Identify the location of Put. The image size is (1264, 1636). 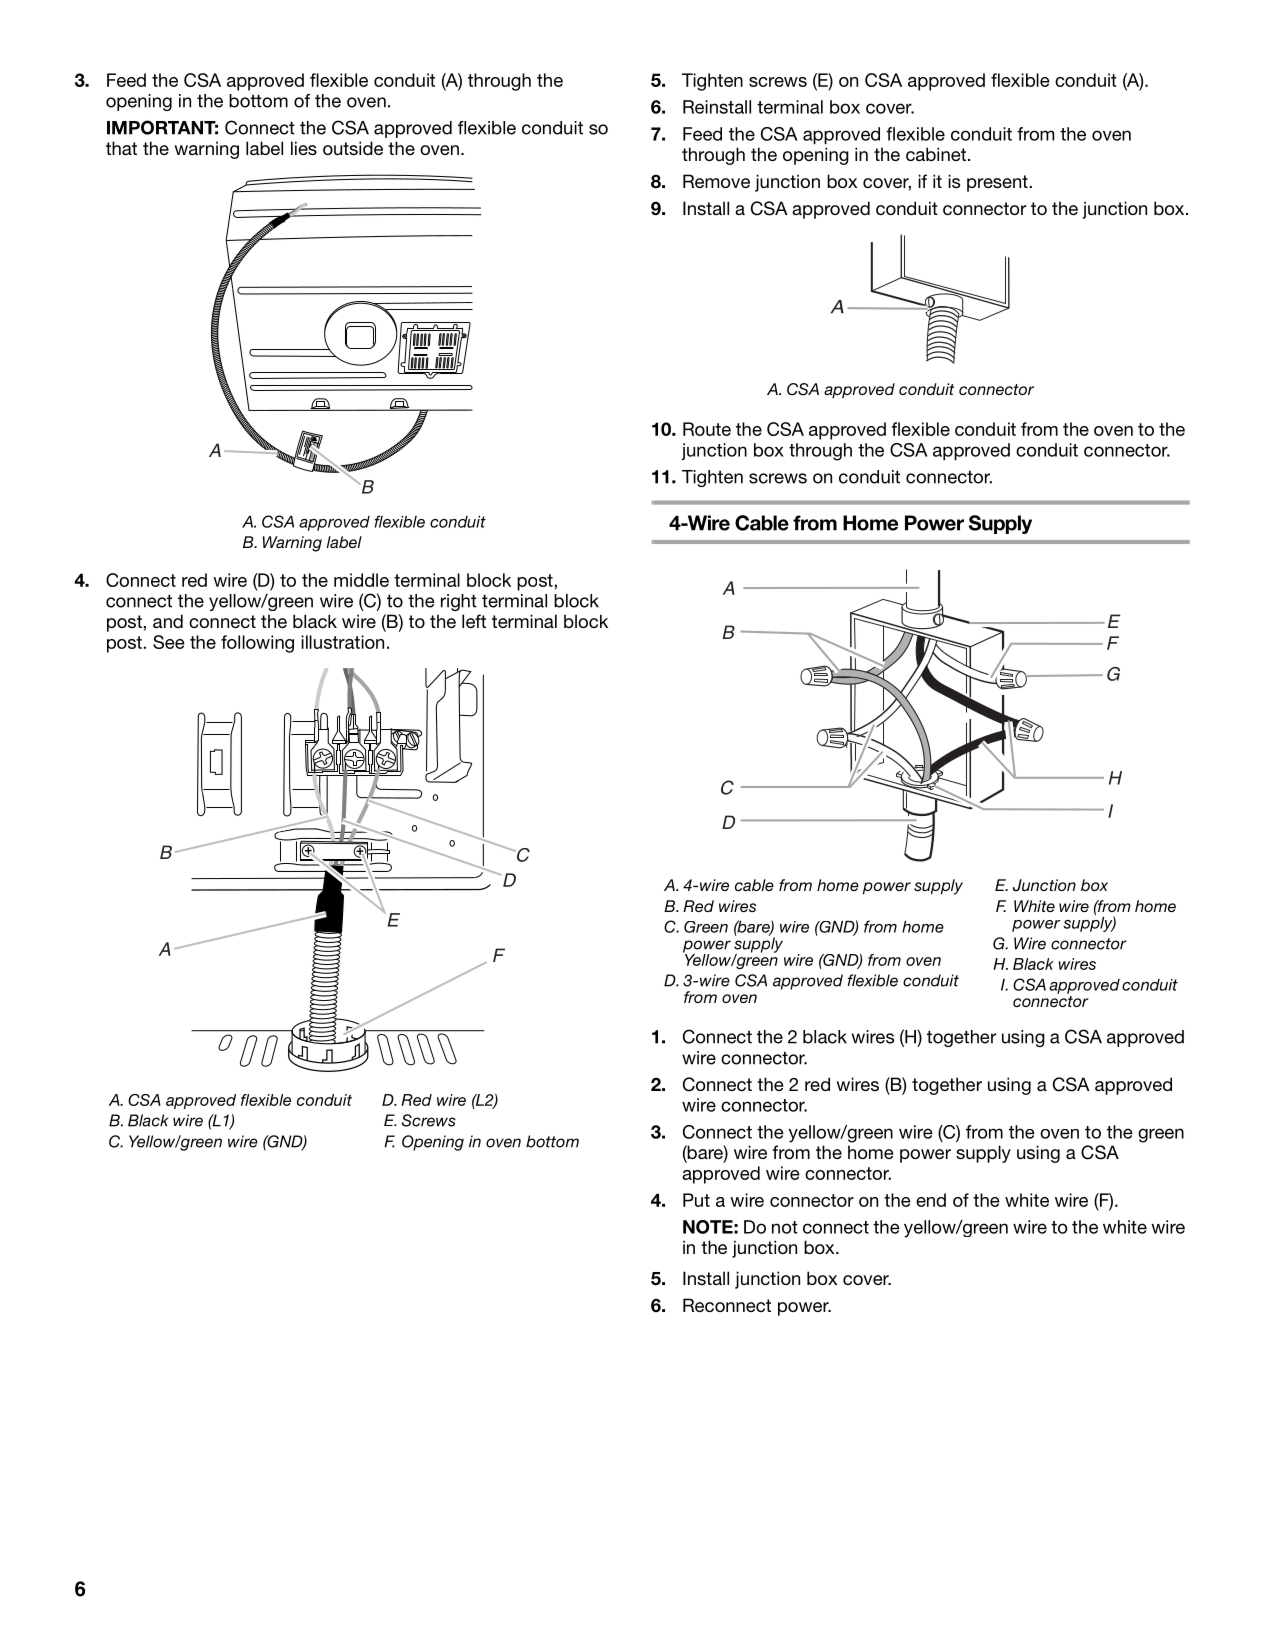
(696, 1200).
